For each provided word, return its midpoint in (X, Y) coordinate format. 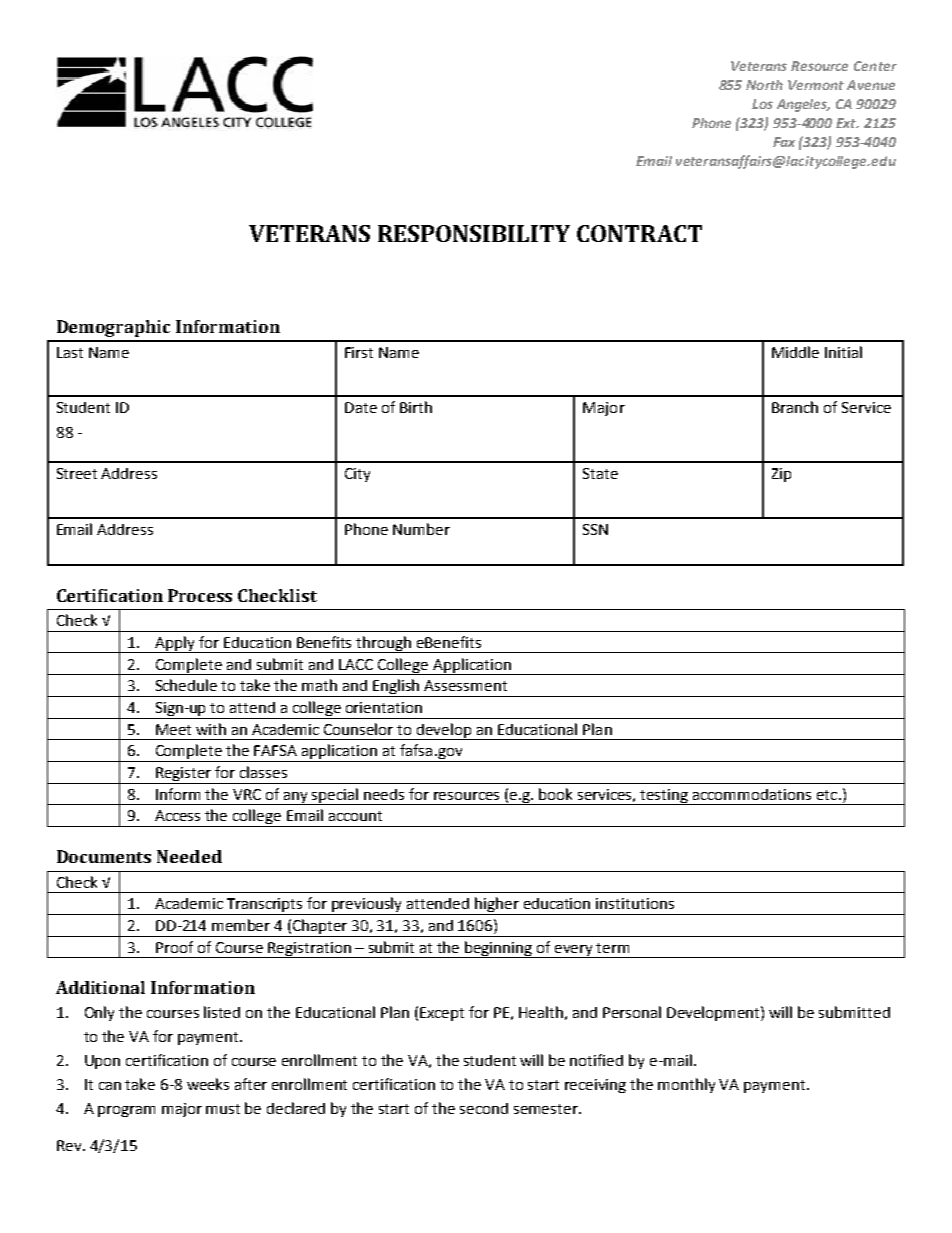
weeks (208, 1084)
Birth (416, 407)
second (484, 1108)
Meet (173, 729)
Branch (795, 407)
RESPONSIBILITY (474, 233)
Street (77, 473)
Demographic (113, 328)
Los (762, 104)
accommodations (752, 794)
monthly (686, 1085)
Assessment (465, 685)
